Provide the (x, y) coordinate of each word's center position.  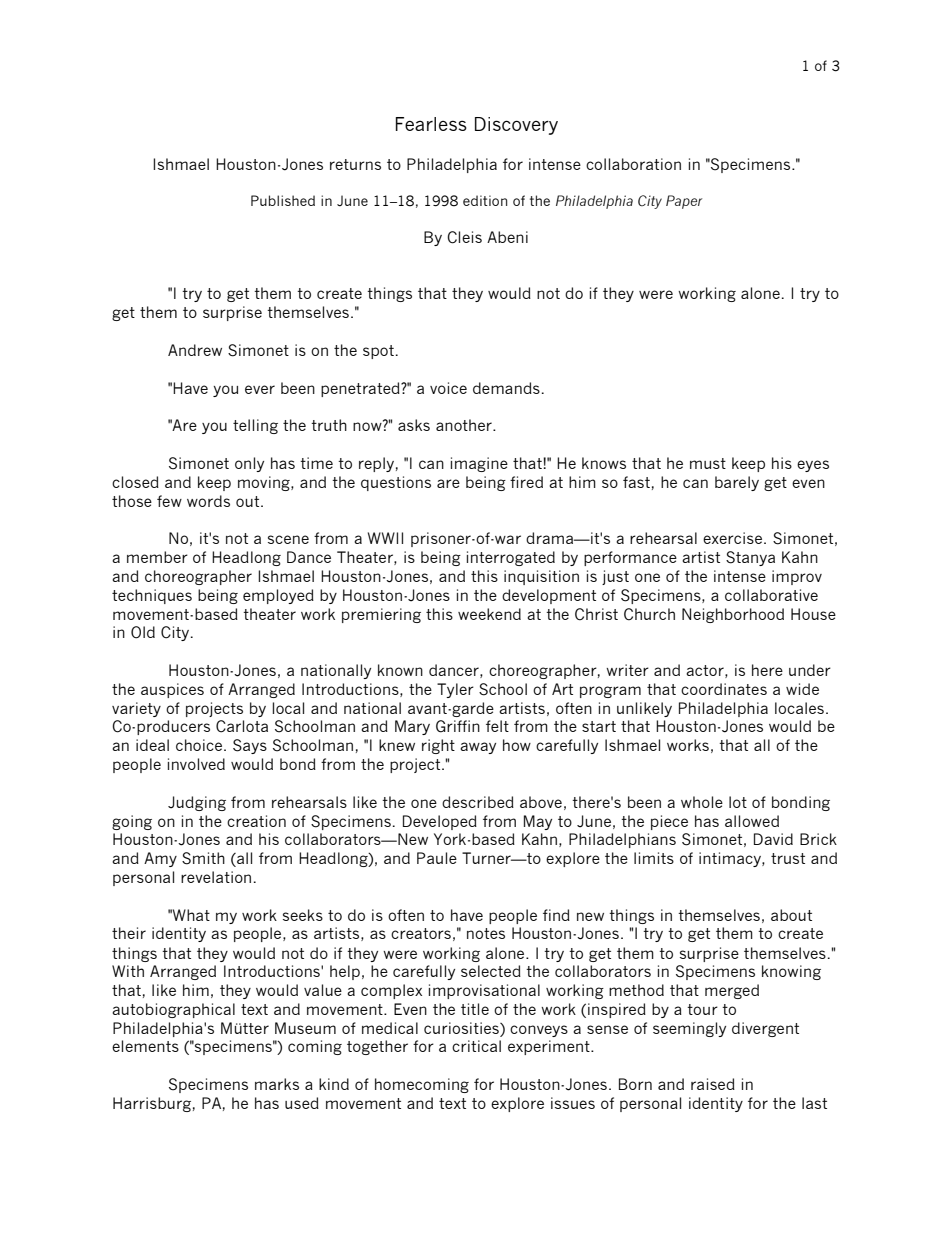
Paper (684, 202)
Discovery (516, 126)
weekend (489, 614)
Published (283, 200)
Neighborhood (733, 615)
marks (277, 1084)
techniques (152, 596)
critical (476, 1046)
